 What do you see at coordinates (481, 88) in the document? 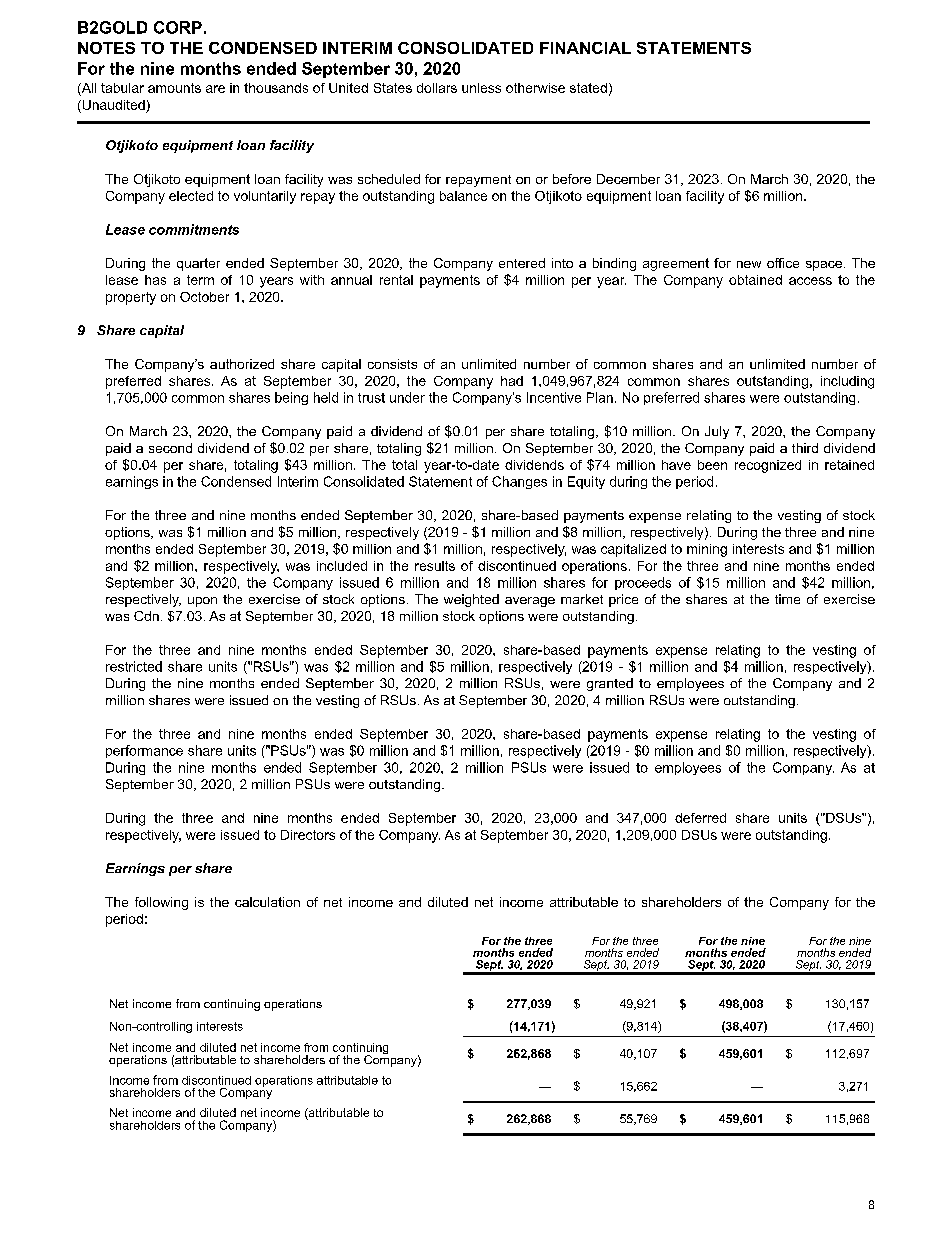
I see `unless` at bounding box center [481, 88].
